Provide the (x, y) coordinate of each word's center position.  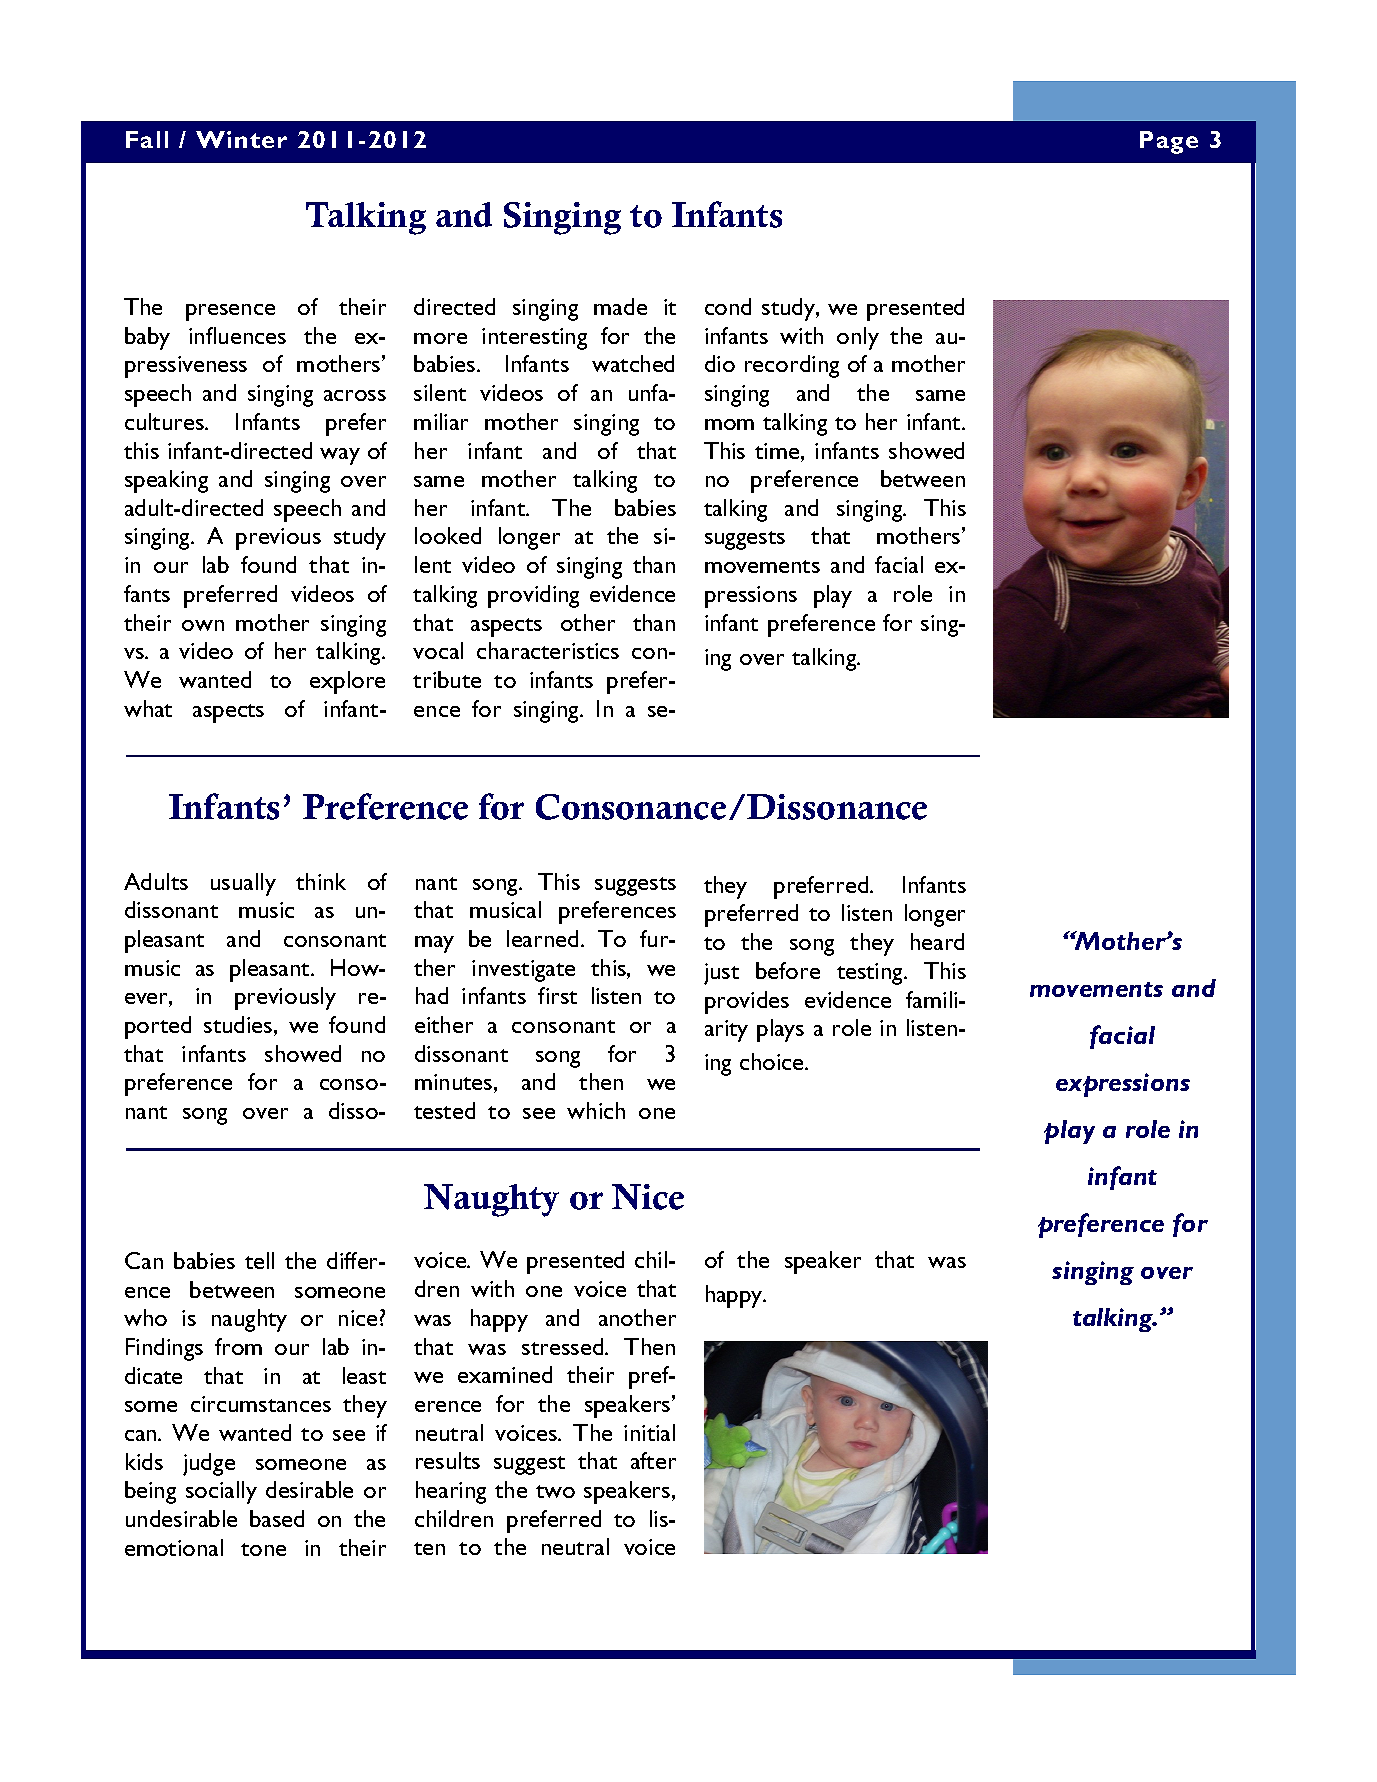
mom (729, 424)
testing (871, 974)
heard (937, 941)
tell (259, 1260)
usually (243, 884)
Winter (241, 139)
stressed (564, 1346)
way (340, 456)
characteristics (548, 650)
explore (347, 682)
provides (747, 1002)
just (721, 974)
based (277, 1518)
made (620, 306)
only (858, 338)
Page (1169, 142)
